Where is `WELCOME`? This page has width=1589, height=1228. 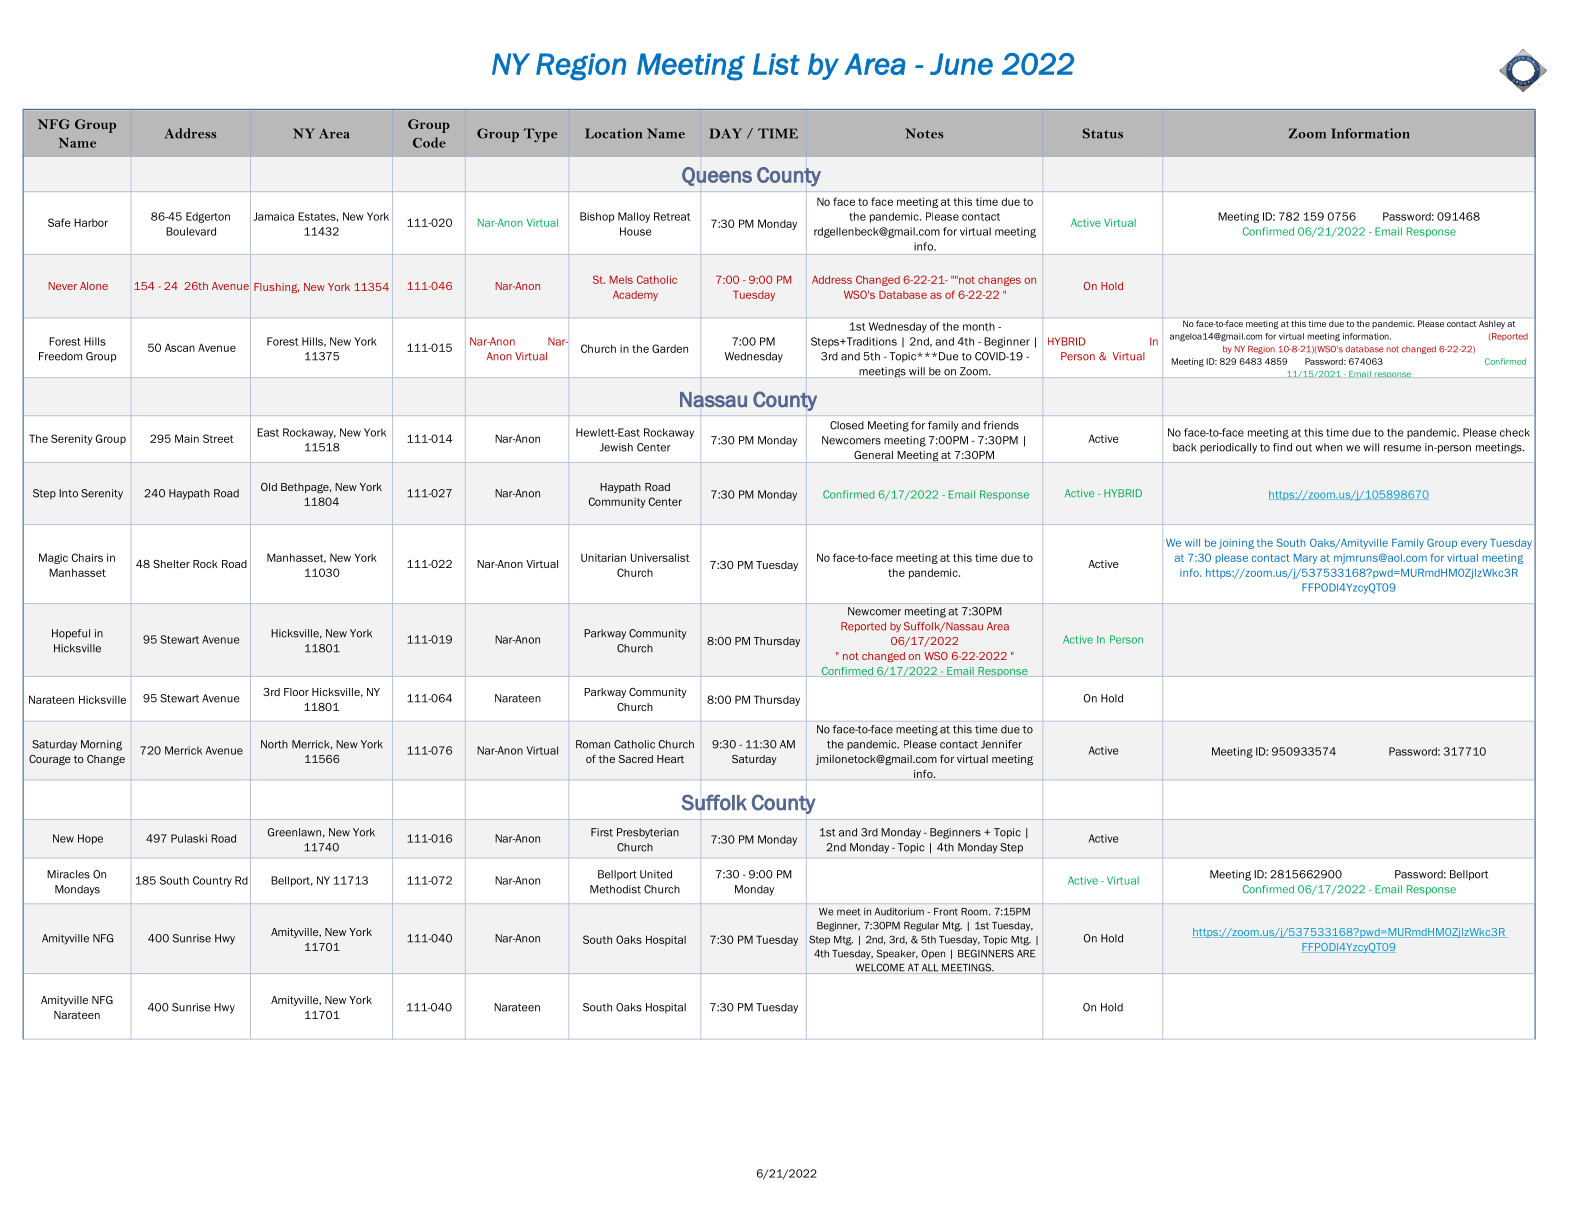 WELCOME is located at coordinates (880, 967).
